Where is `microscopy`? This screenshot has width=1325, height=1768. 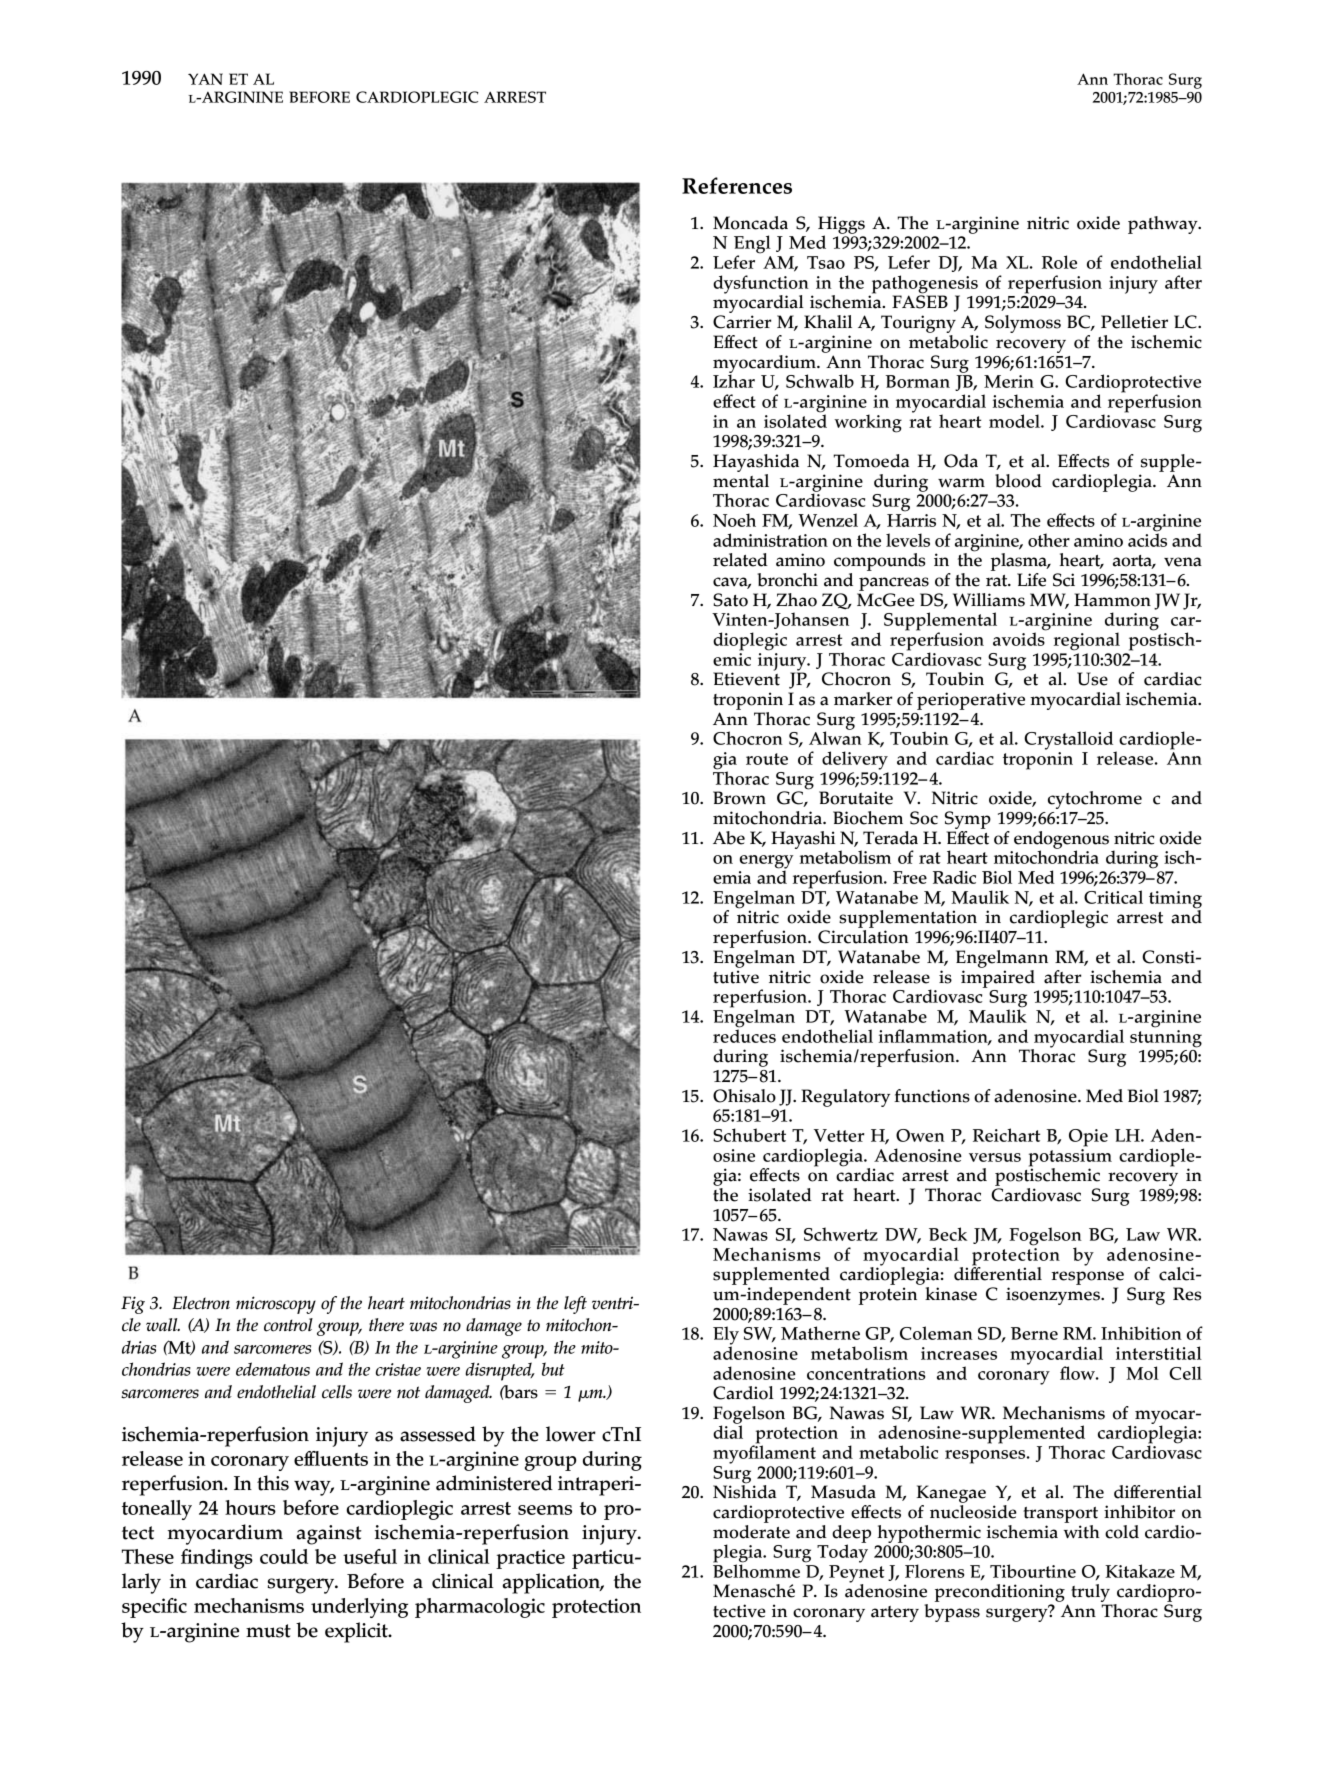
microscopy is located at coordinates (276, 1305).
